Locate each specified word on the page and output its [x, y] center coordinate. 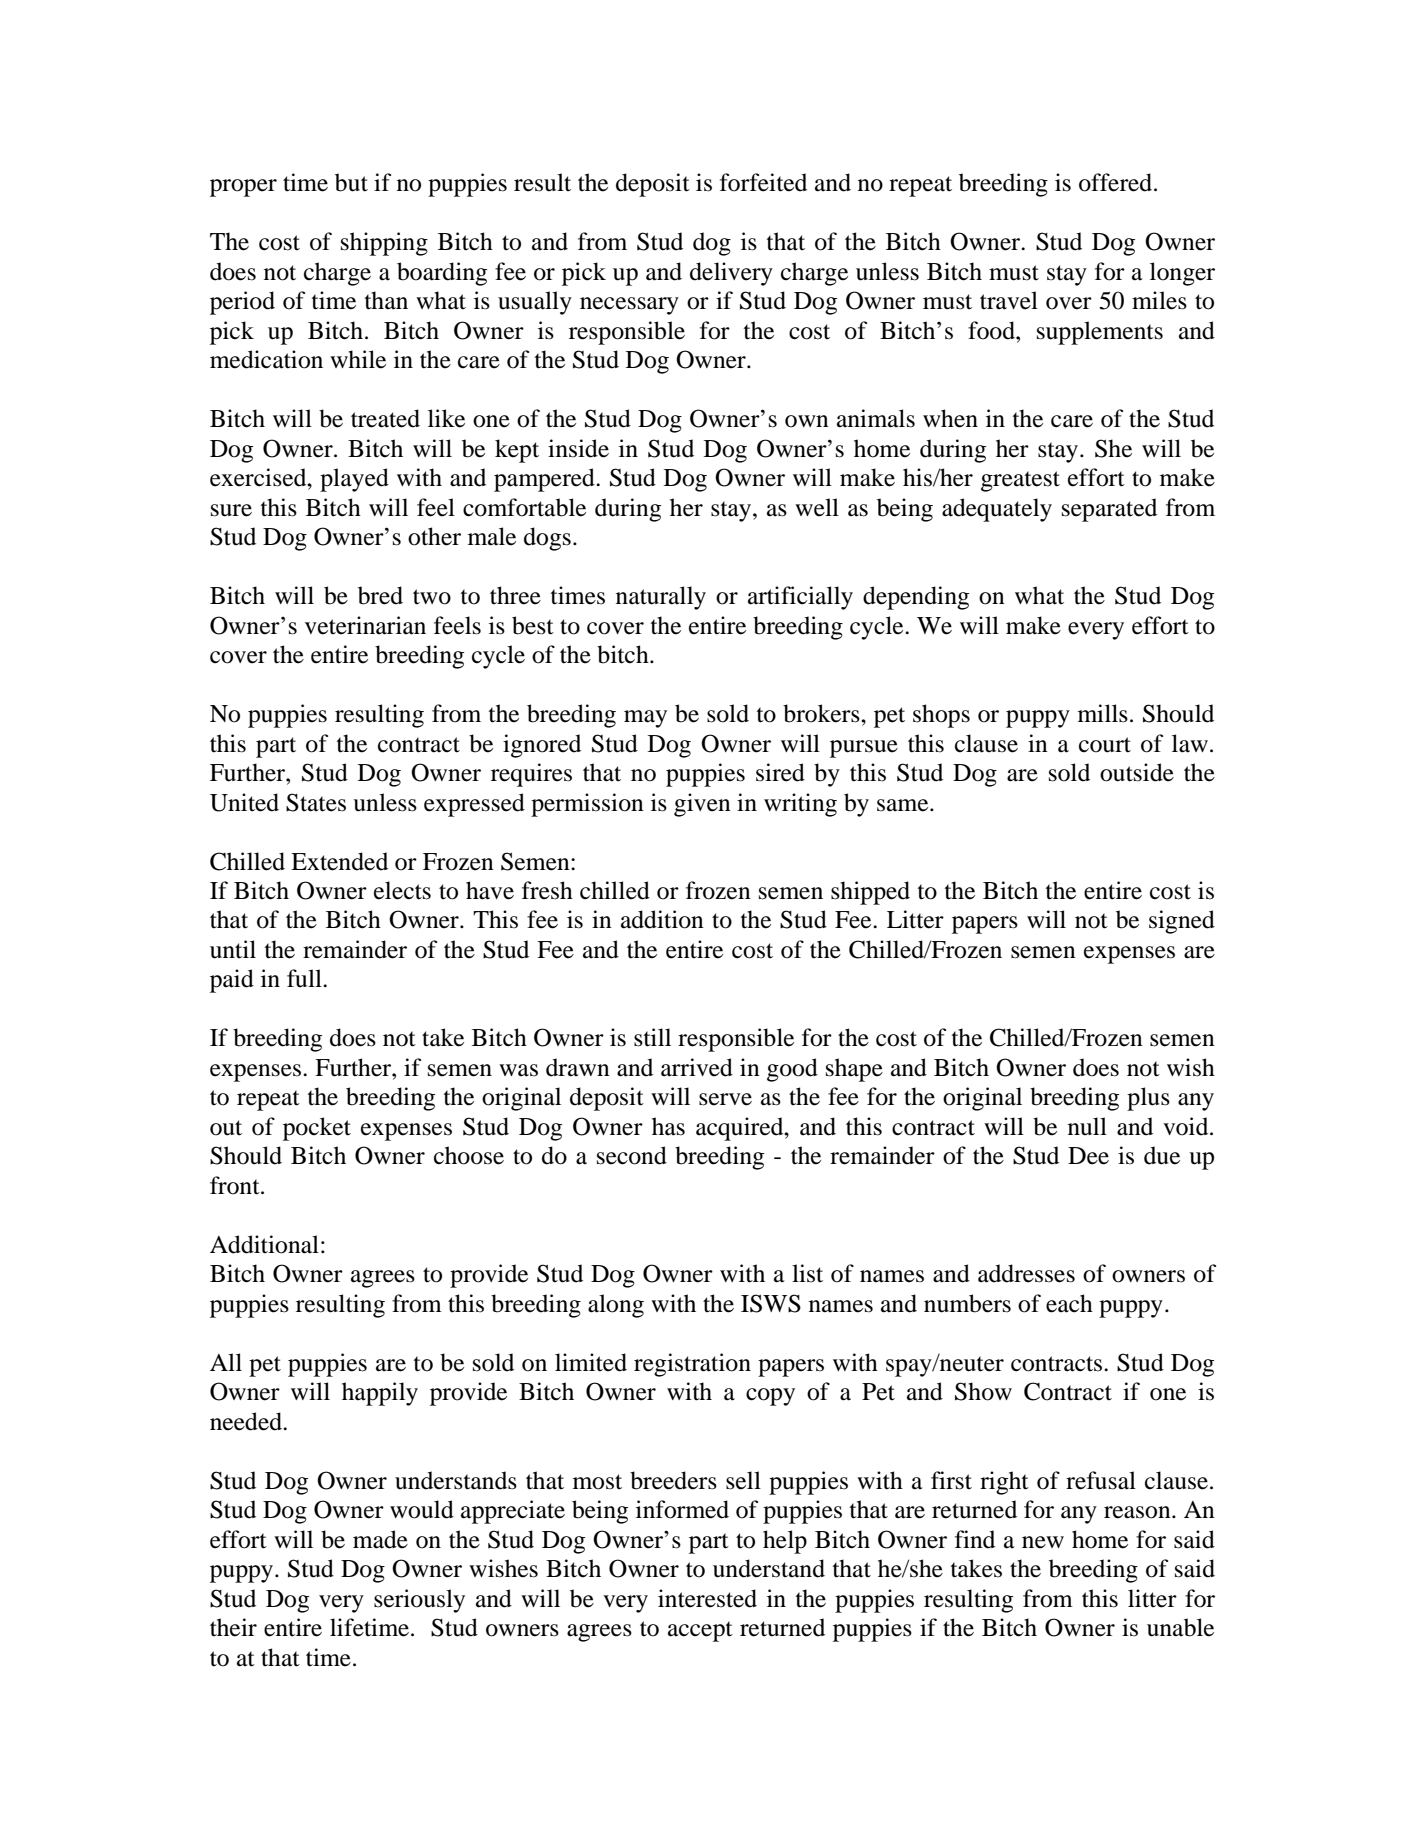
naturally [661, 598]
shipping [384, 244]
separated [1109, 510]
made [380, 1539]
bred [380, 595]
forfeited [763, 182]
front [236, 1185]
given [702, 805]
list [807, 1273]
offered [1117, 182]
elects [402, 890]
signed [1182, 922]
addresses [1026, 1273]
